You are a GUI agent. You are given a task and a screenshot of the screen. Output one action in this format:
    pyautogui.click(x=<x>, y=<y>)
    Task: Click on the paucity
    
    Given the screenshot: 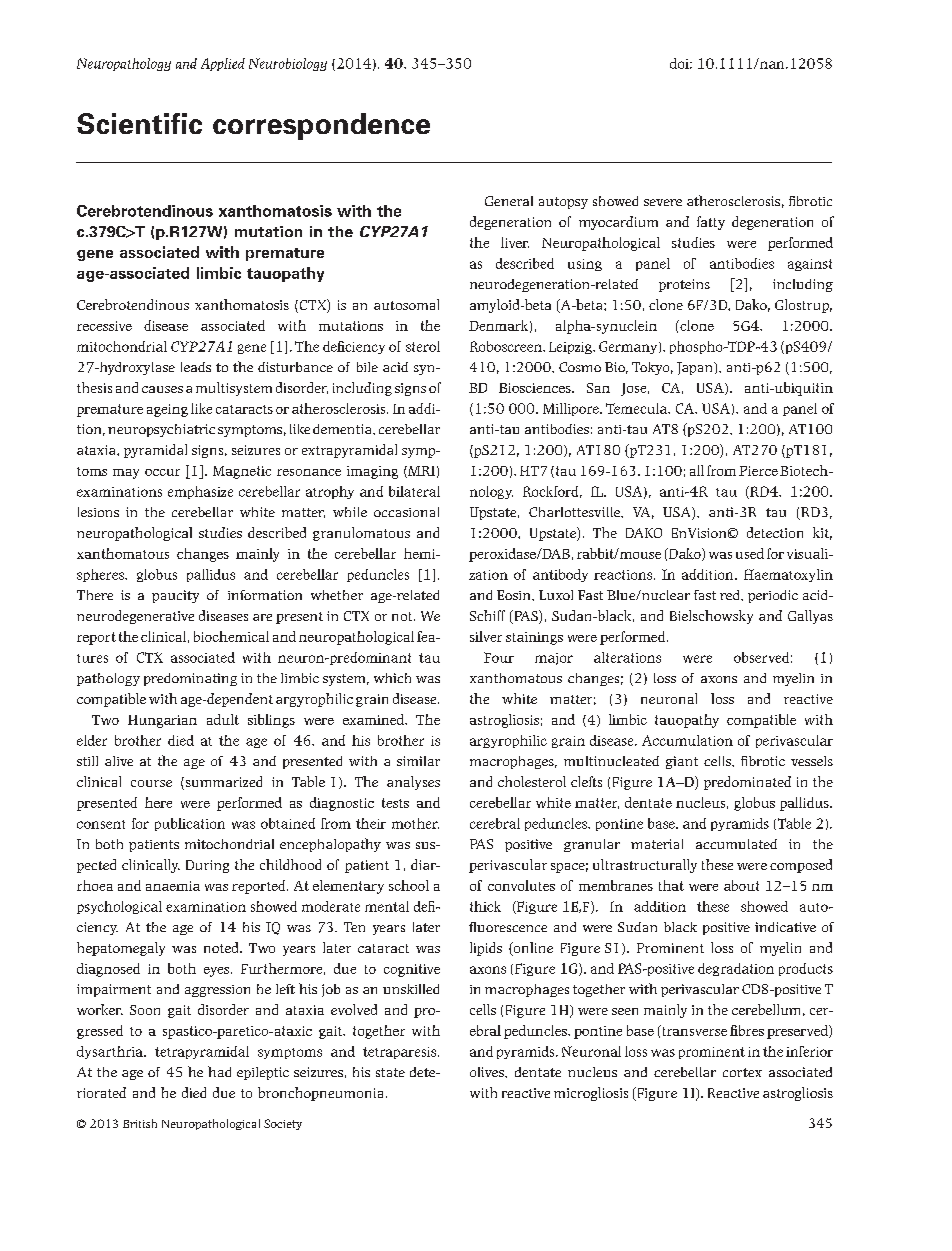 What is the action you would take?
    pyautogui.click(x=175, y=596)
